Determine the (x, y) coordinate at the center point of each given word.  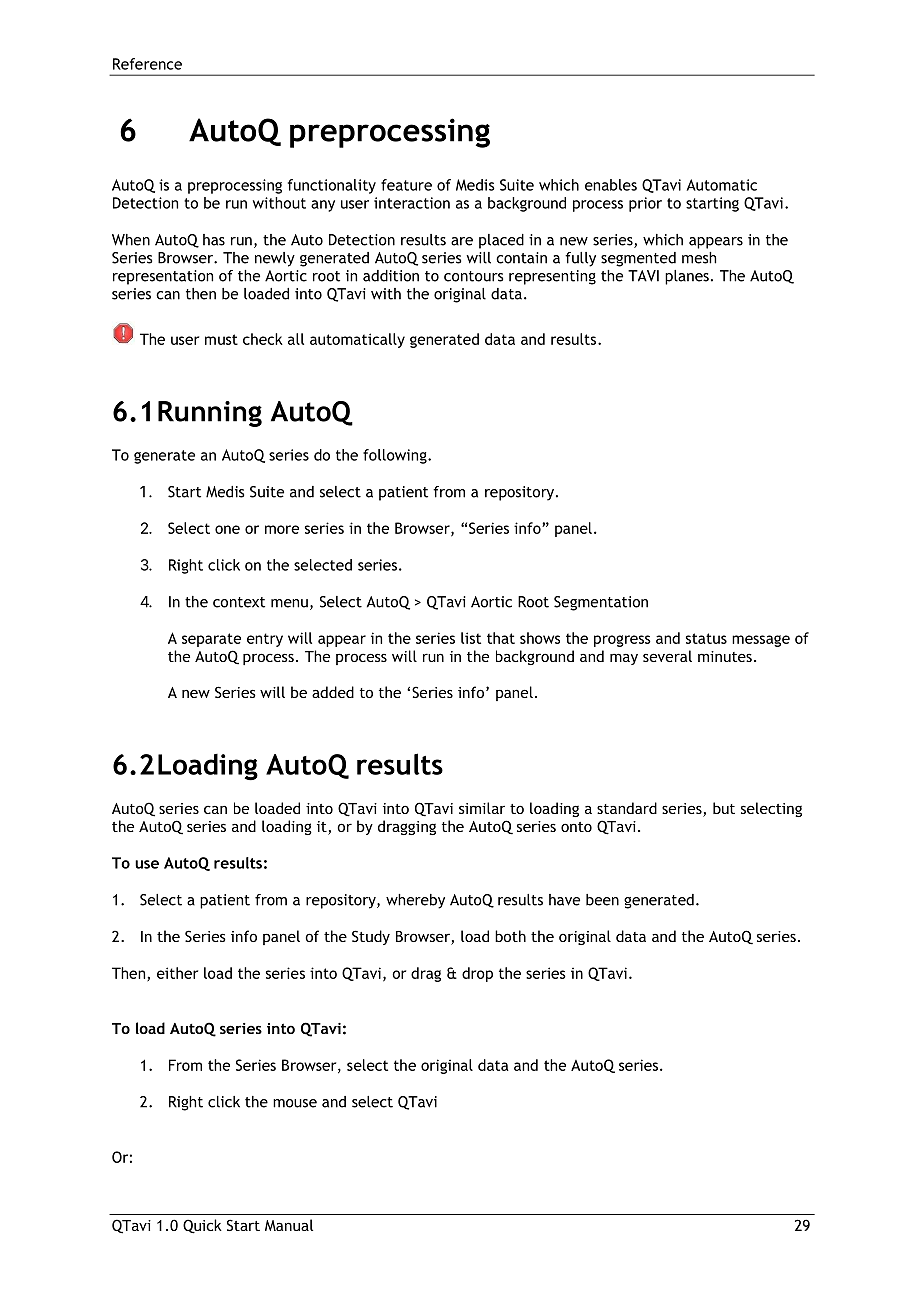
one (227, 529)
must (221, 339)
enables (611, 185)
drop (477, 974)
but (724, 808)
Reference (147, 64)
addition (391, 276)
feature (406, 185)
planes (687, 277)
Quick (202, 1226)
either (177, 973)
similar (482, 808)
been (602, 900)
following (396, 456)
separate (211, 640)
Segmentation (601, 603)
